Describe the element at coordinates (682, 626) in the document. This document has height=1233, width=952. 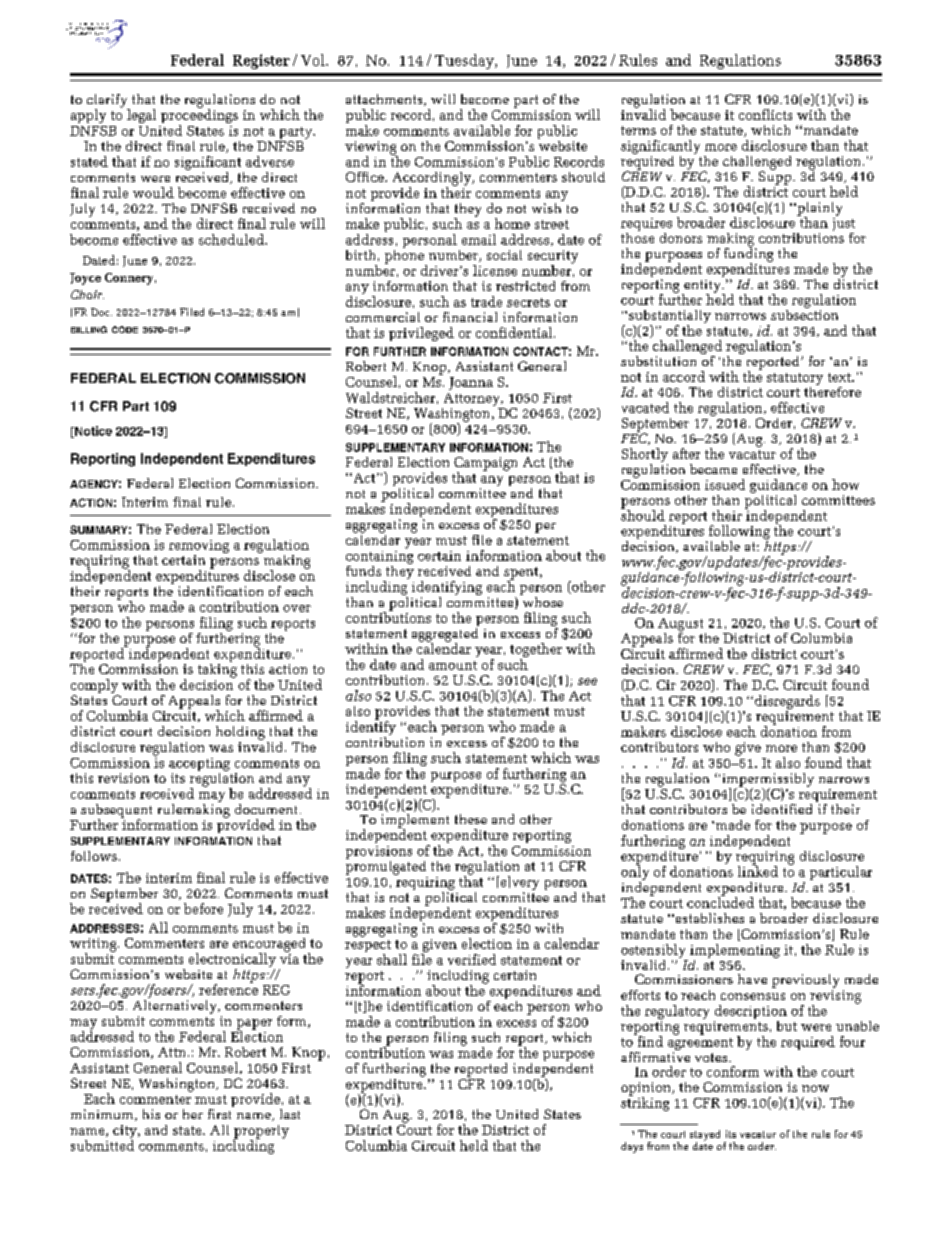
I see `August` at that location.
